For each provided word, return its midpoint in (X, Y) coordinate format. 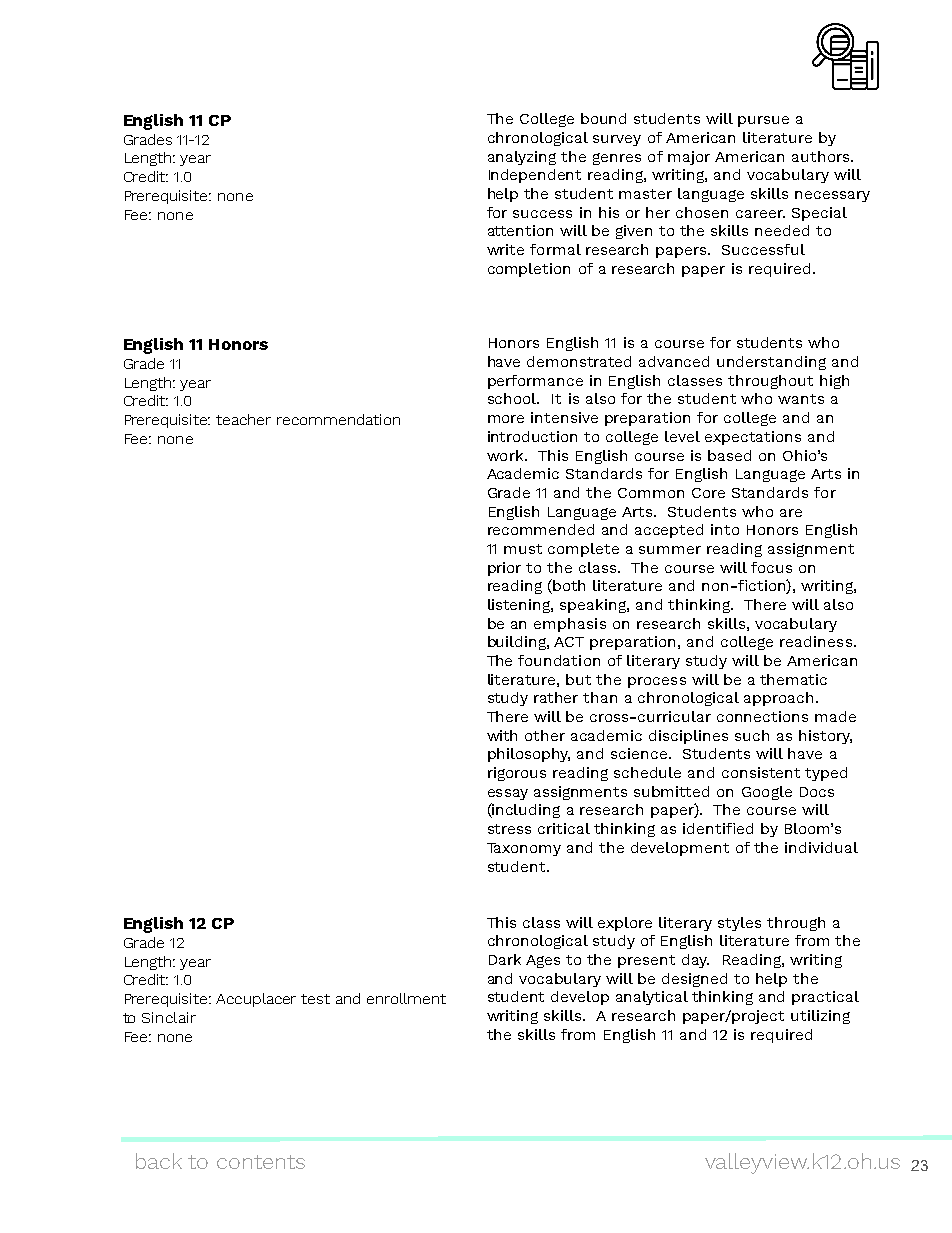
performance (535, 382)
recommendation (338, 419)
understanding (771, 363)
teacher (243, 419)
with (502, 735)
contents (261, 1162)
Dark (505, 959)
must (523, 549)
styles (739, 924)
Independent (535, 176)
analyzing (522, 158)
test (315, 999)
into (725, 529)
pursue (763, 121)
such (752, 735)
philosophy (529, 755)
